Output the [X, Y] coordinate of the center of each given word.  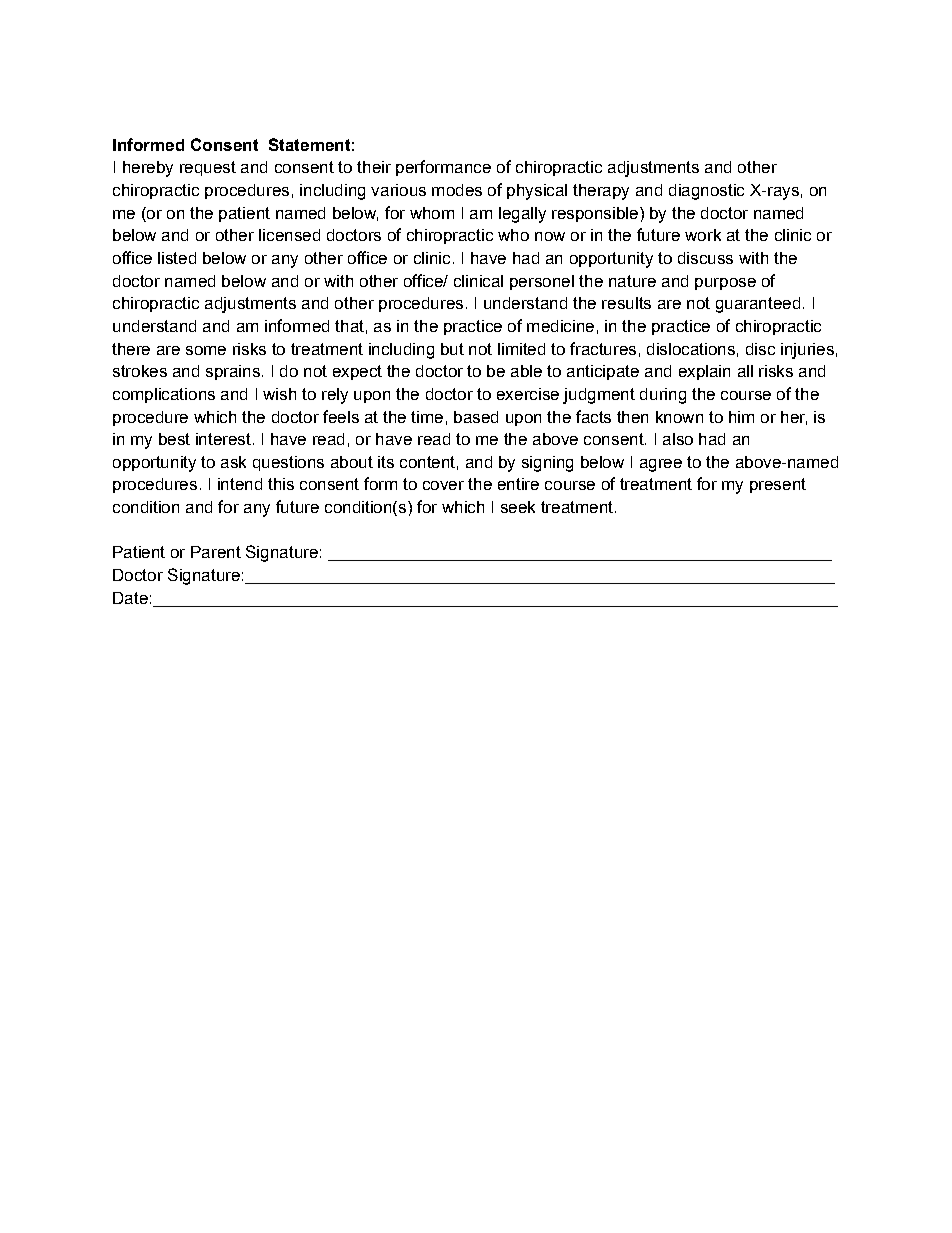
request [208, 168]
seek [518, 507]
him [741, 417]
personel [542, 282]
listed [177, 258]
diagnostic [706, 192]
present [778, 485]
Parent [216, 552]
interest [223, 439]
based [476, 417]
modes [457, 190]
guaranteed [758, 305]
